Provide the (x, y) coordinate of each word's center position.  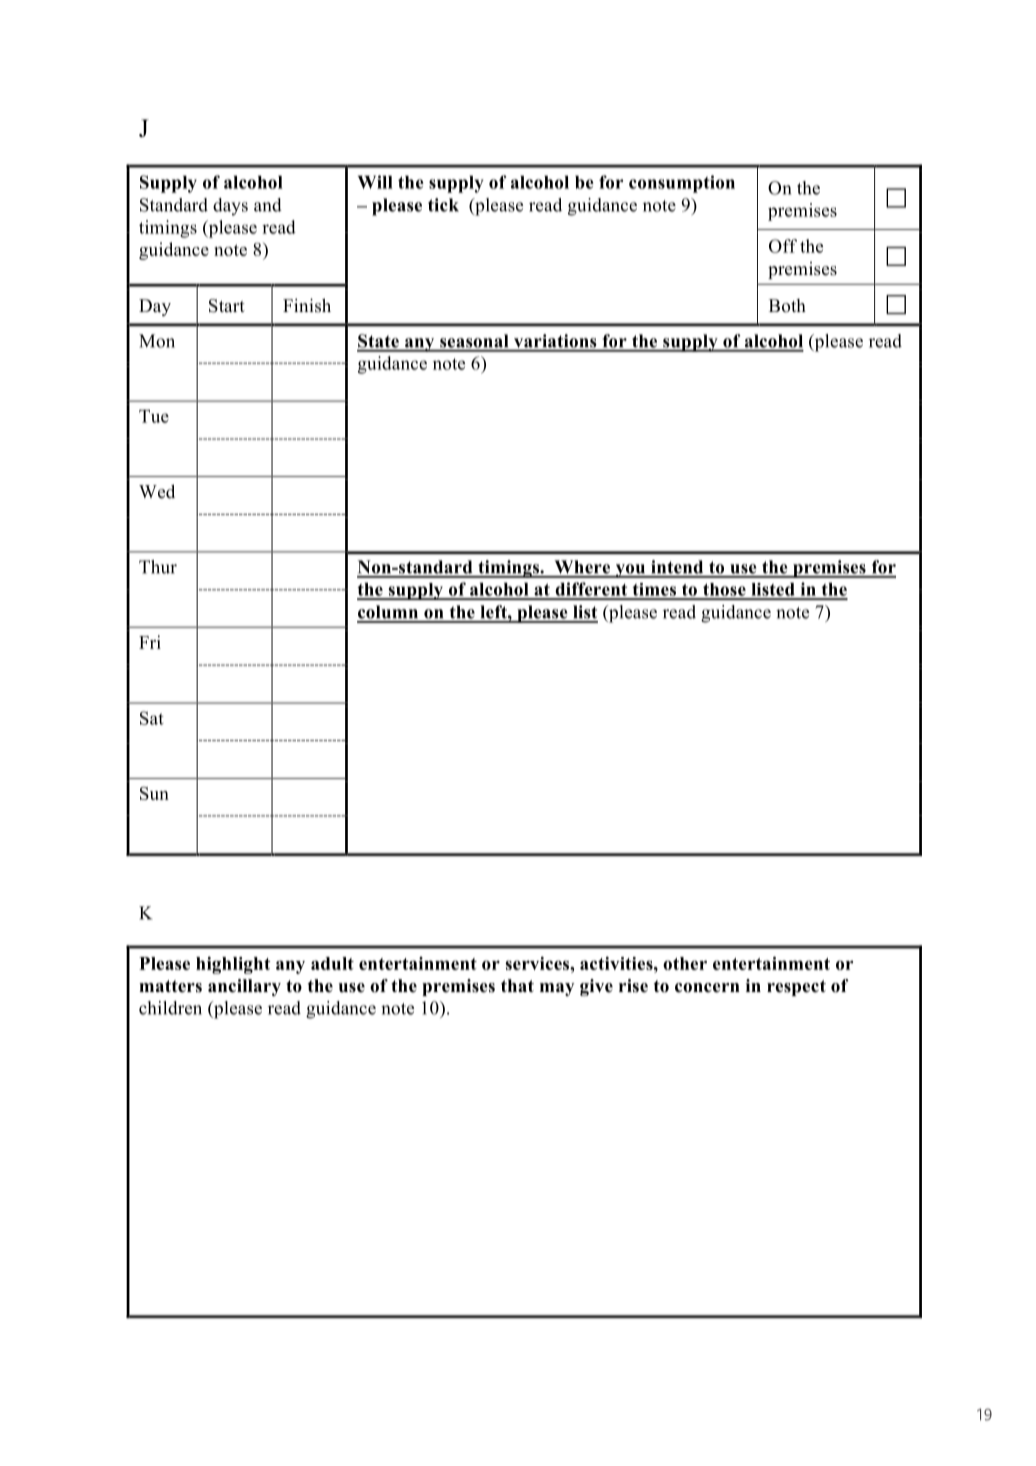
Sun (154, 793)
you (630, 571)
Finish (307, 305)
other (685, 963)
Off (783, 246)
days (230, 207)
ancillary (244, 987)
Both (787, 306)
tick (443, 205)
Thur (158, 567)
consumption (682, 184)
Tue (154, 416)
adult (332, 963)
